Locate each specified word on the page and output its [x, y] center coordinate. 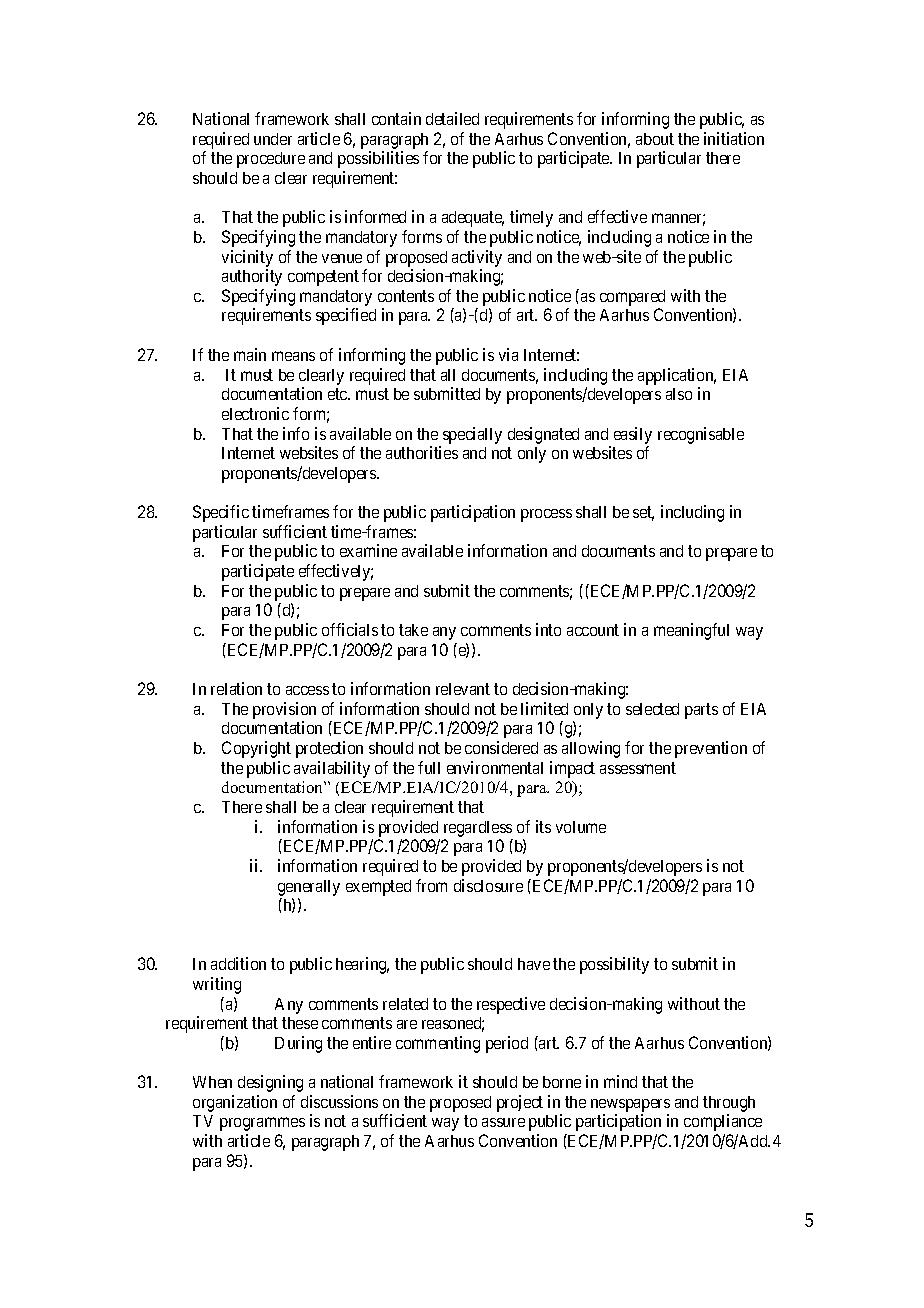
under [273, 139]
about [655, 139]
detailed [452, 118]
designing [270, 1083]
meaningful [691, 631]
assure [503, 1122]
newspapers [630, 1105]
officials [350, 629]
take [413, 630]
